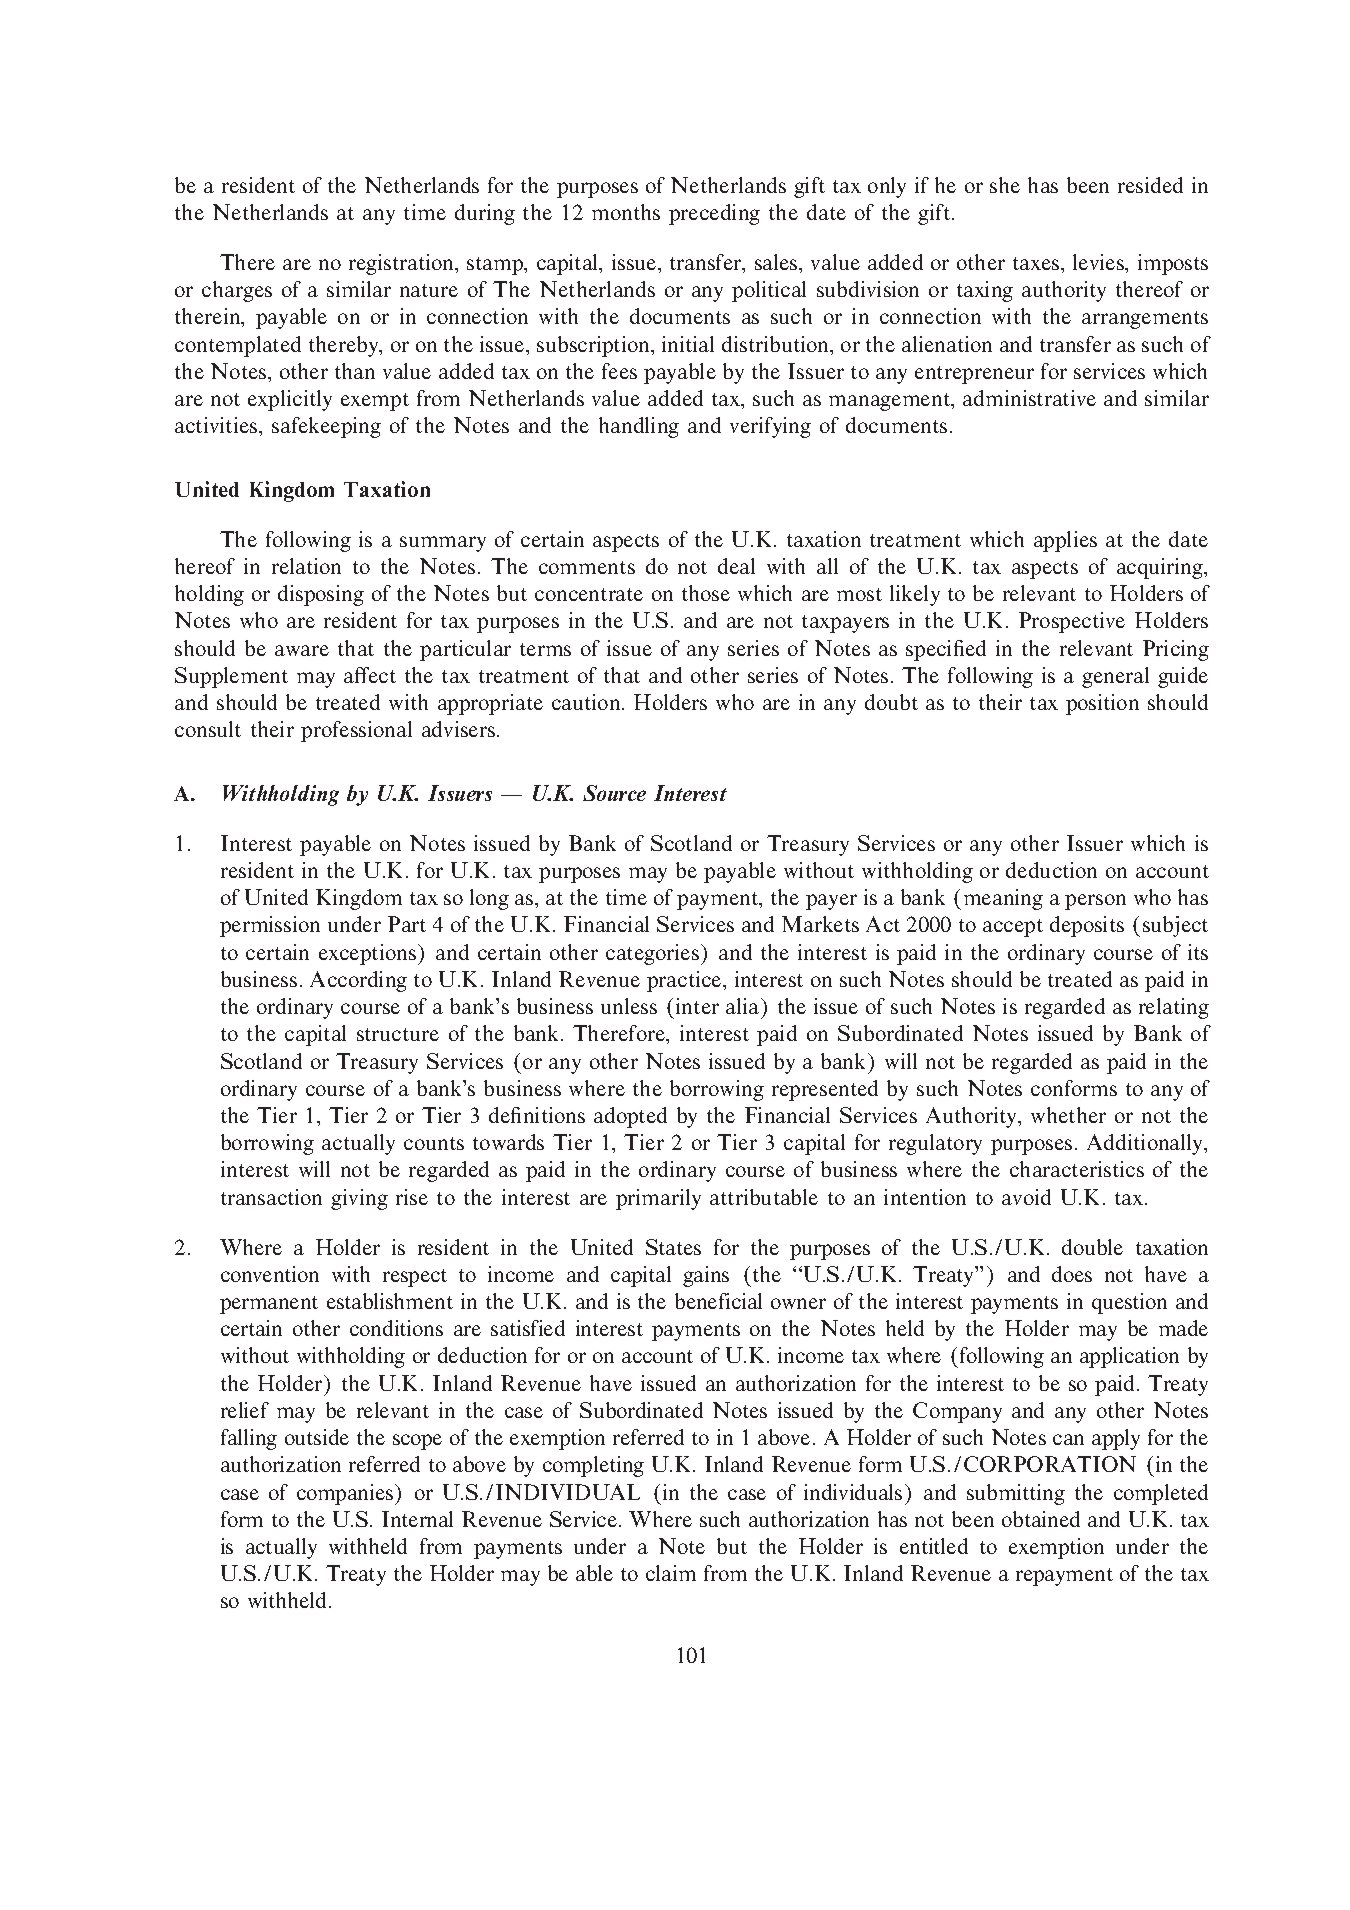 The height and width of the screenshot is (1910, 1350). I want to click on adopted, so click(630, 1117).
